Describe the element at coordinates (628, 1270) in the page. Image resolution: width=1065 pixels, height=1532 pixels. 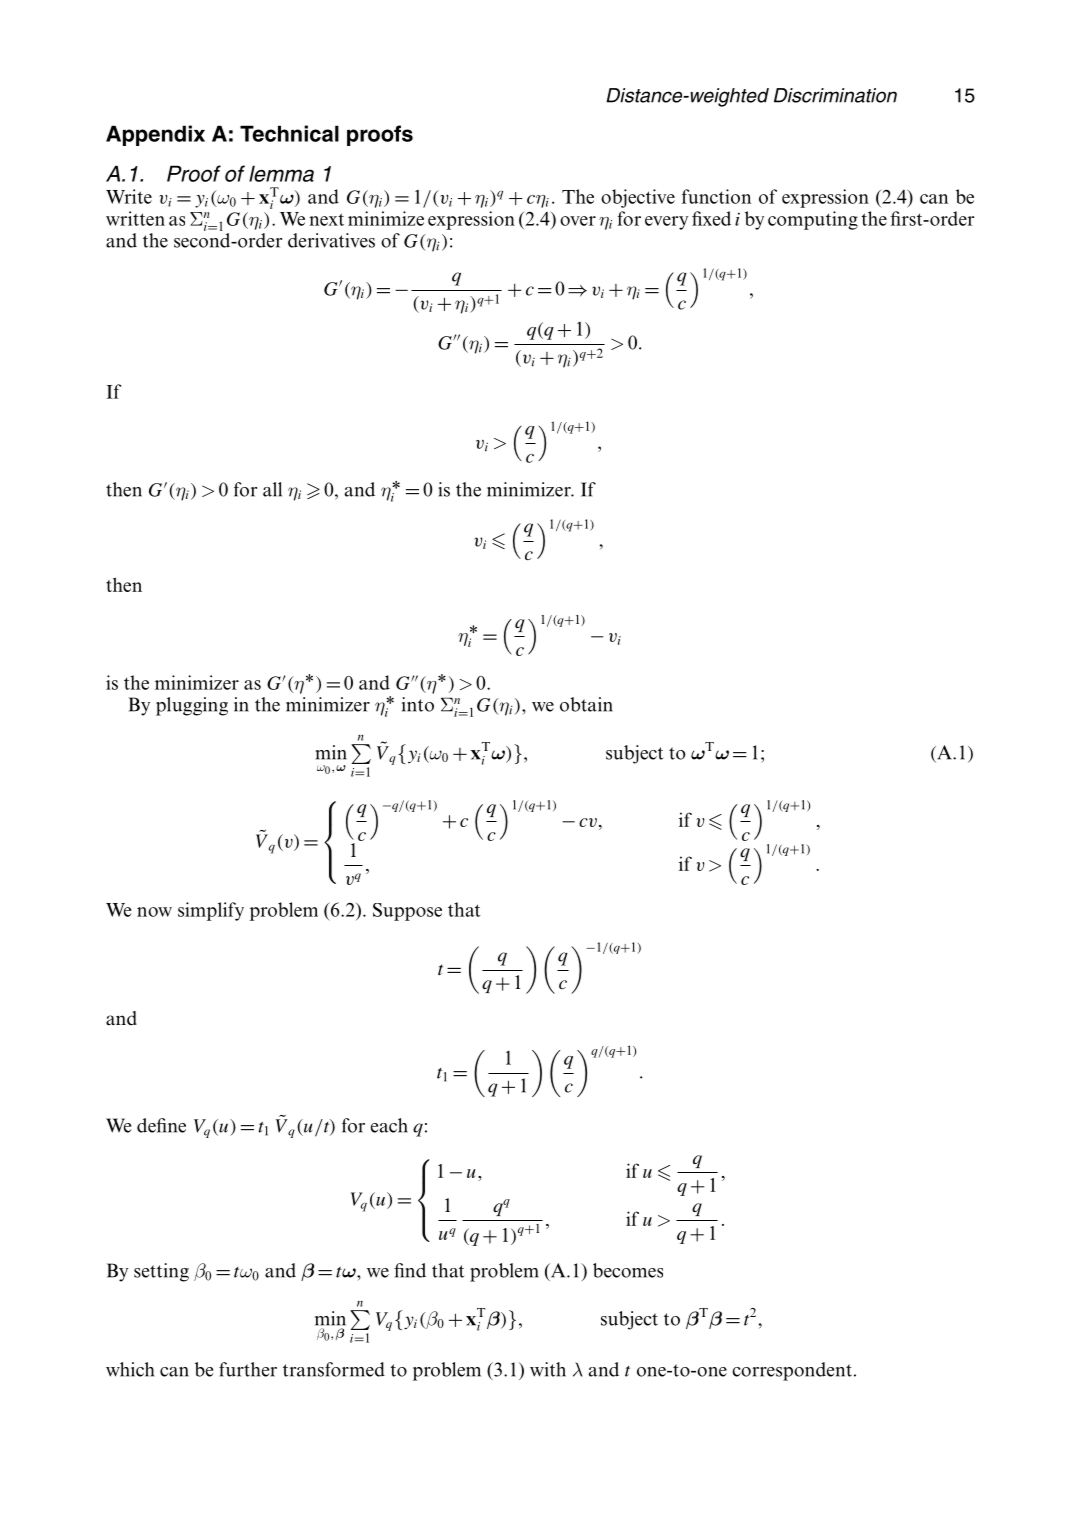
I see `becomes` at that location.
